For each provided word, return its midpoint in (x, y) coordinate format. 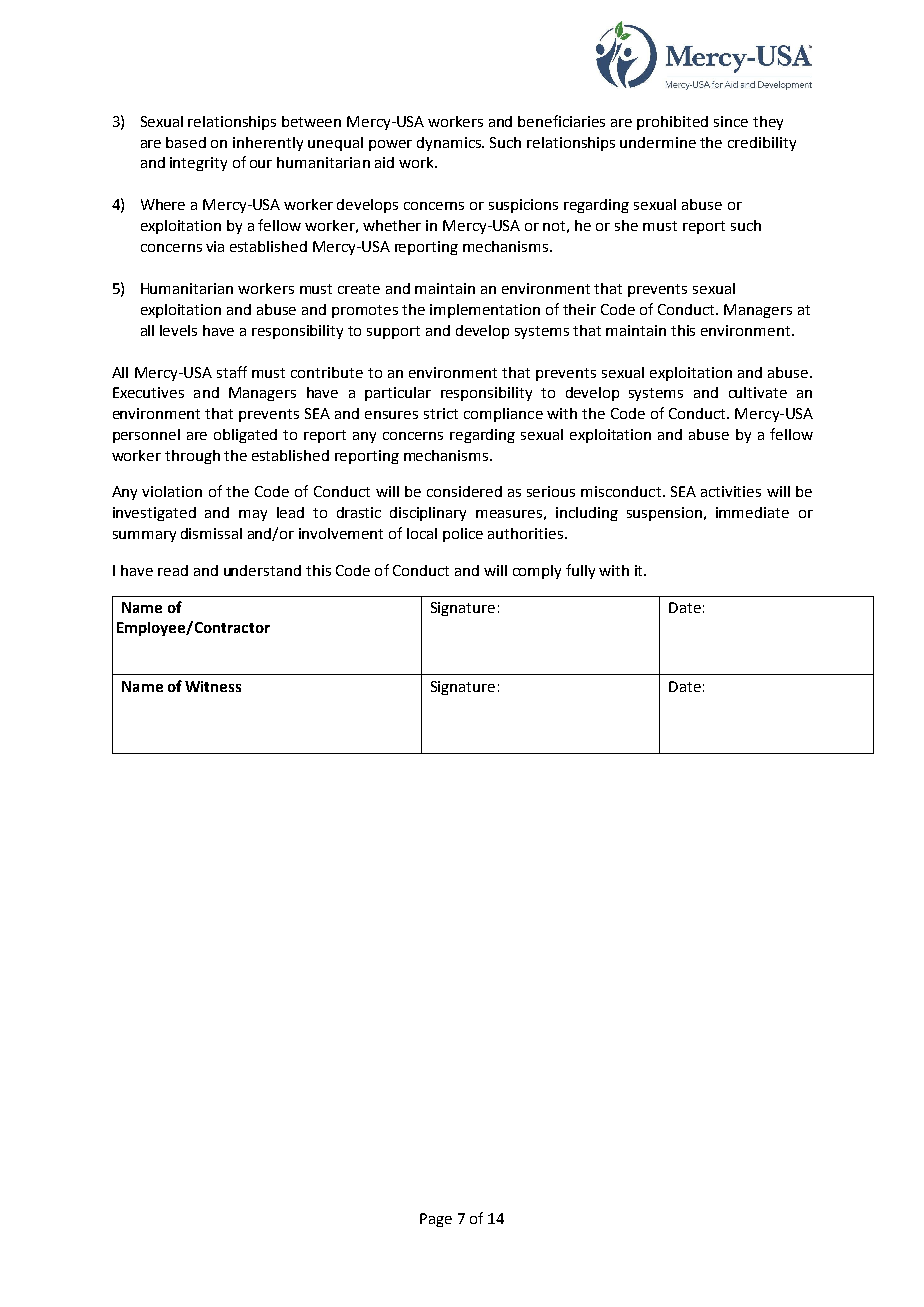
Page (436, 1220)
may (253, 515)
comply (537, 572)
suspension (664, 514)
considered (464, 491)
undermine (658, 142)
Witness (213, 686)
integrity (198, 164)
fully (580, 571)
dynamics (450, 144)
